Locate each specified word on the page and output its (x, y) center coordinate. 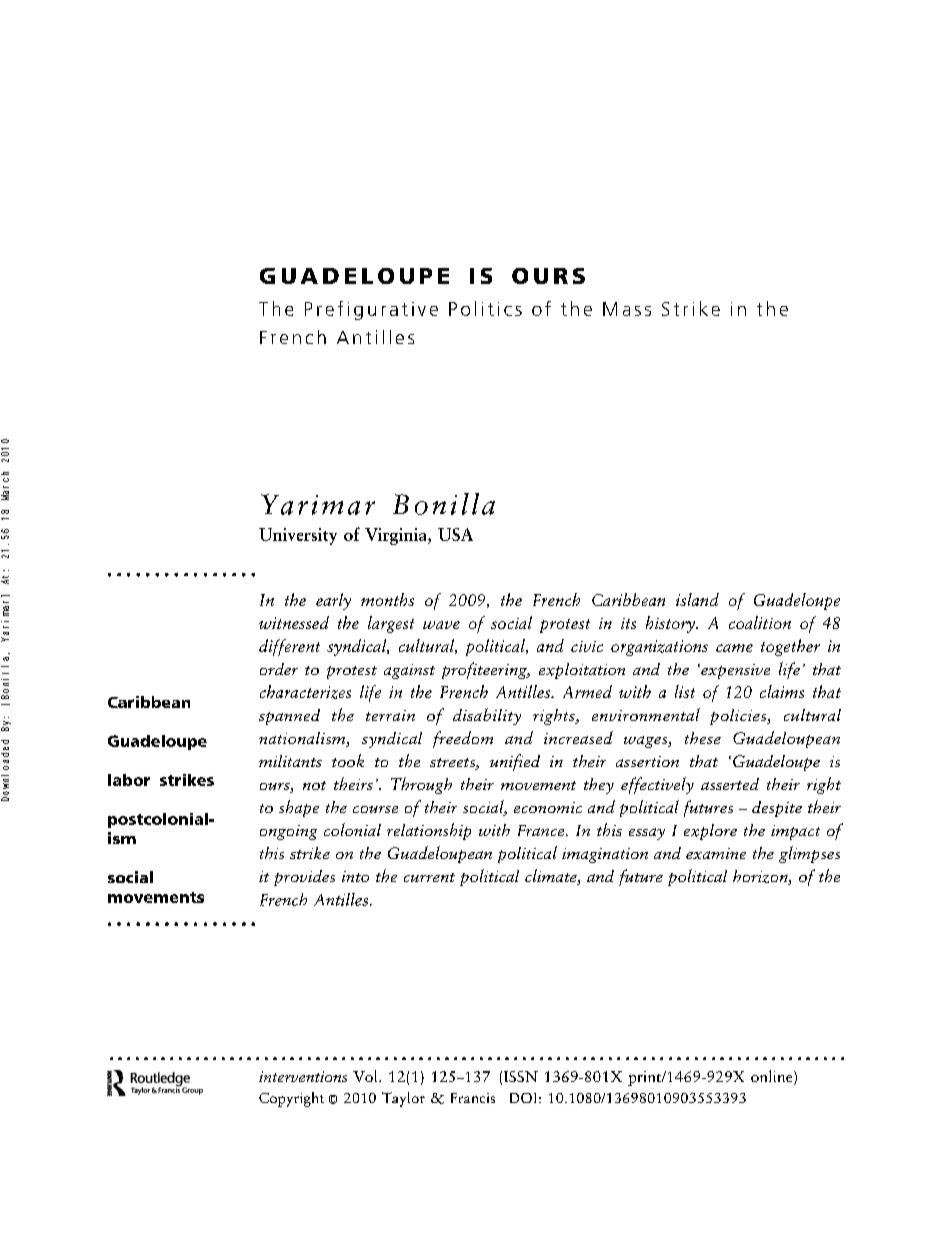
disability (487, 716)
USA (455, 534)
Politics (485, 308)
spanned (289, 717)
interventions (303, 1076)
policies (739, 717)
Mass (627, 309)
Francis (473, 1098)
